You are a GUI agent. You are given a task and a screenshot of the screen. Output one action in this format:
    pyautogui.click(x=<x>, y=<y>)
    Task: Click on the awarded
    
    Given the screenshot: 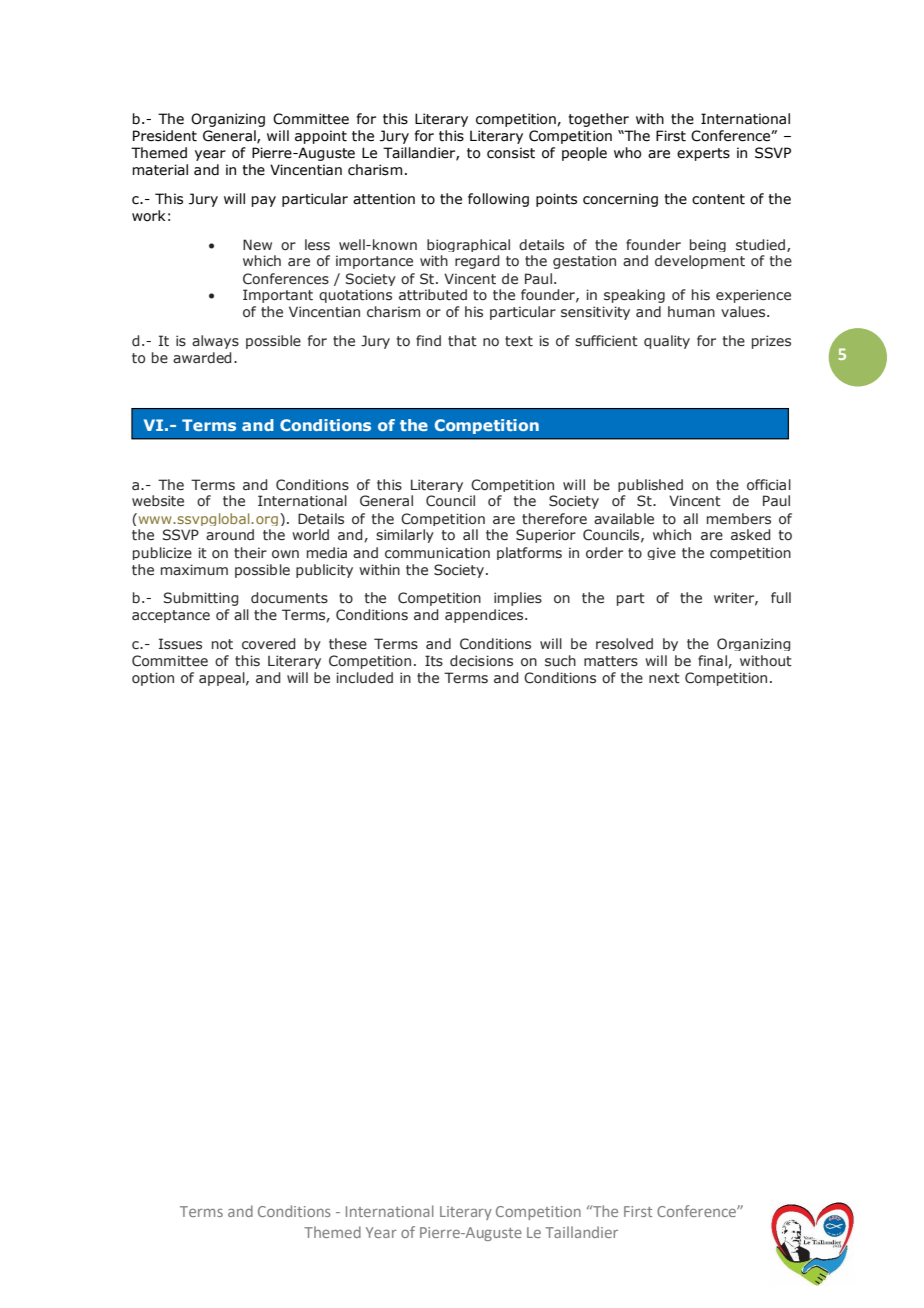 What is the action you would take?
    pyautogui.click(x=202, y=357)
